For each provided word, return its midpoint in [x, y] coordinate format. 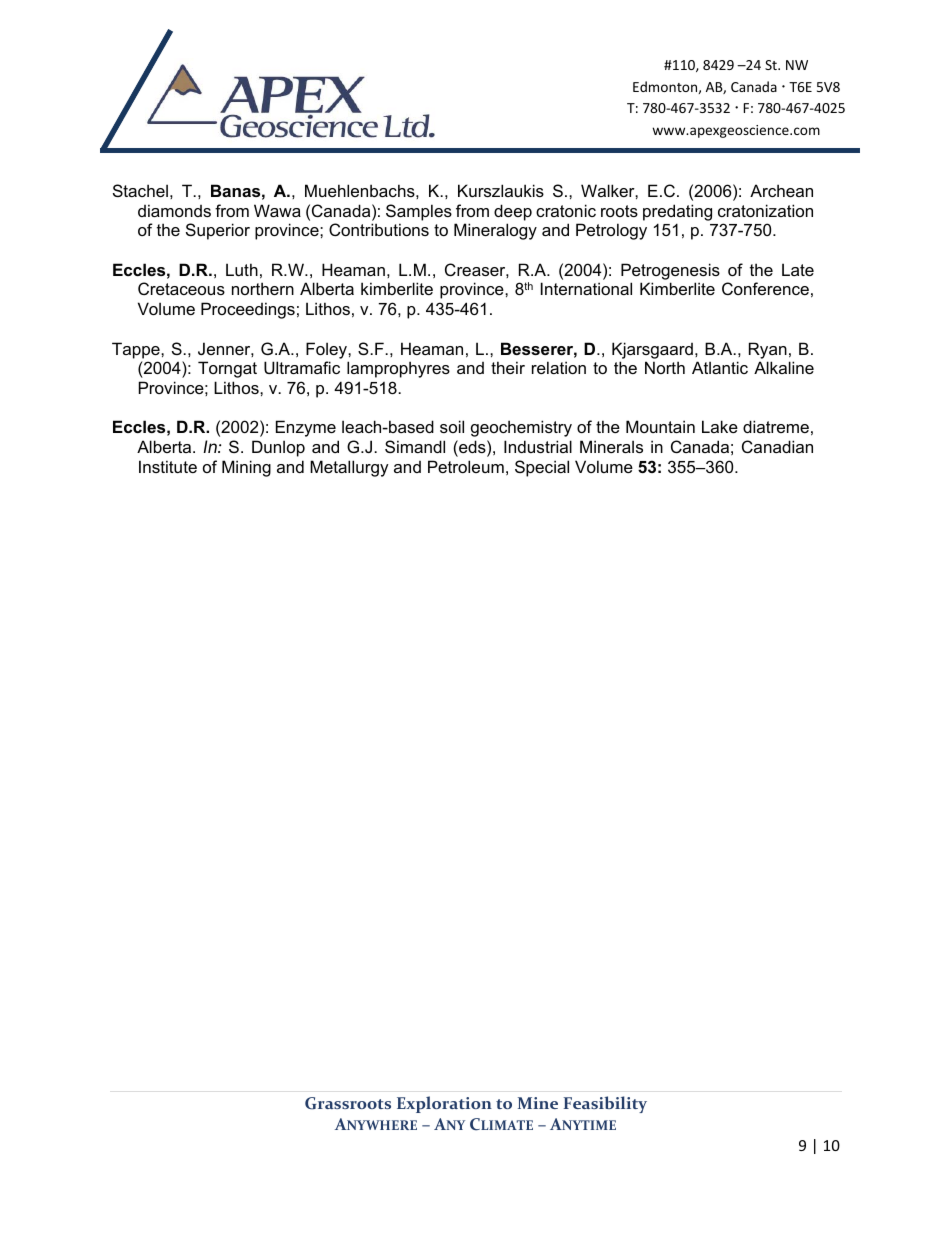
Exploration [444, 1104]
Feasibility [605, 1104]
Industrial [538, 446]
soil [452, 426]
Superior [218, 231]
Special [542, 468]
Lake [720, 426]
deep [513, 212]
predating [677, 212]
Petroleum [466, 466]
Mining [246, 468]
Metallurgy [349, 468]
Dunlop [278, 448]
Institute [168, 466]
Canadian [777, 446]
